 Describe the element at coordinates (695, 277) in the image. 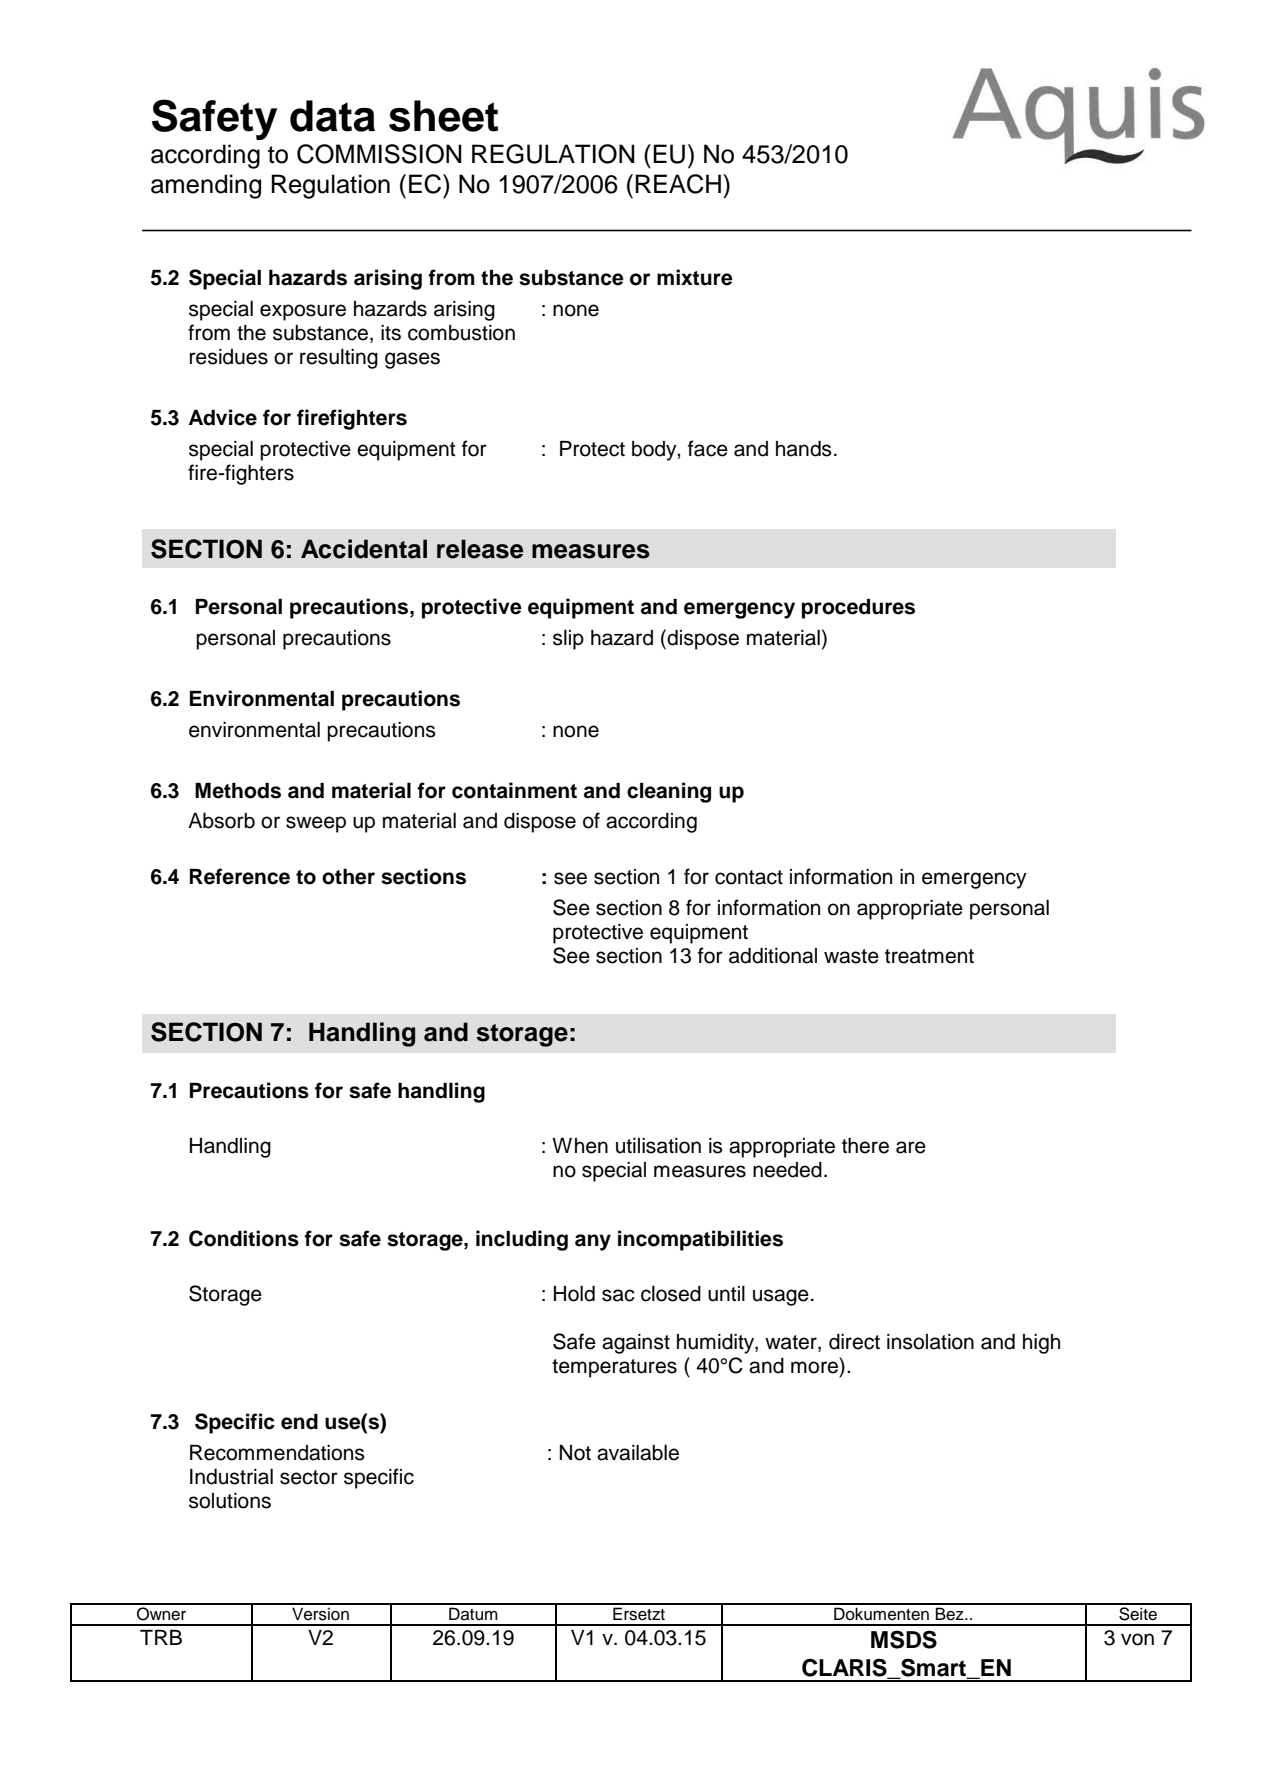

I see `mixture` at that location.
